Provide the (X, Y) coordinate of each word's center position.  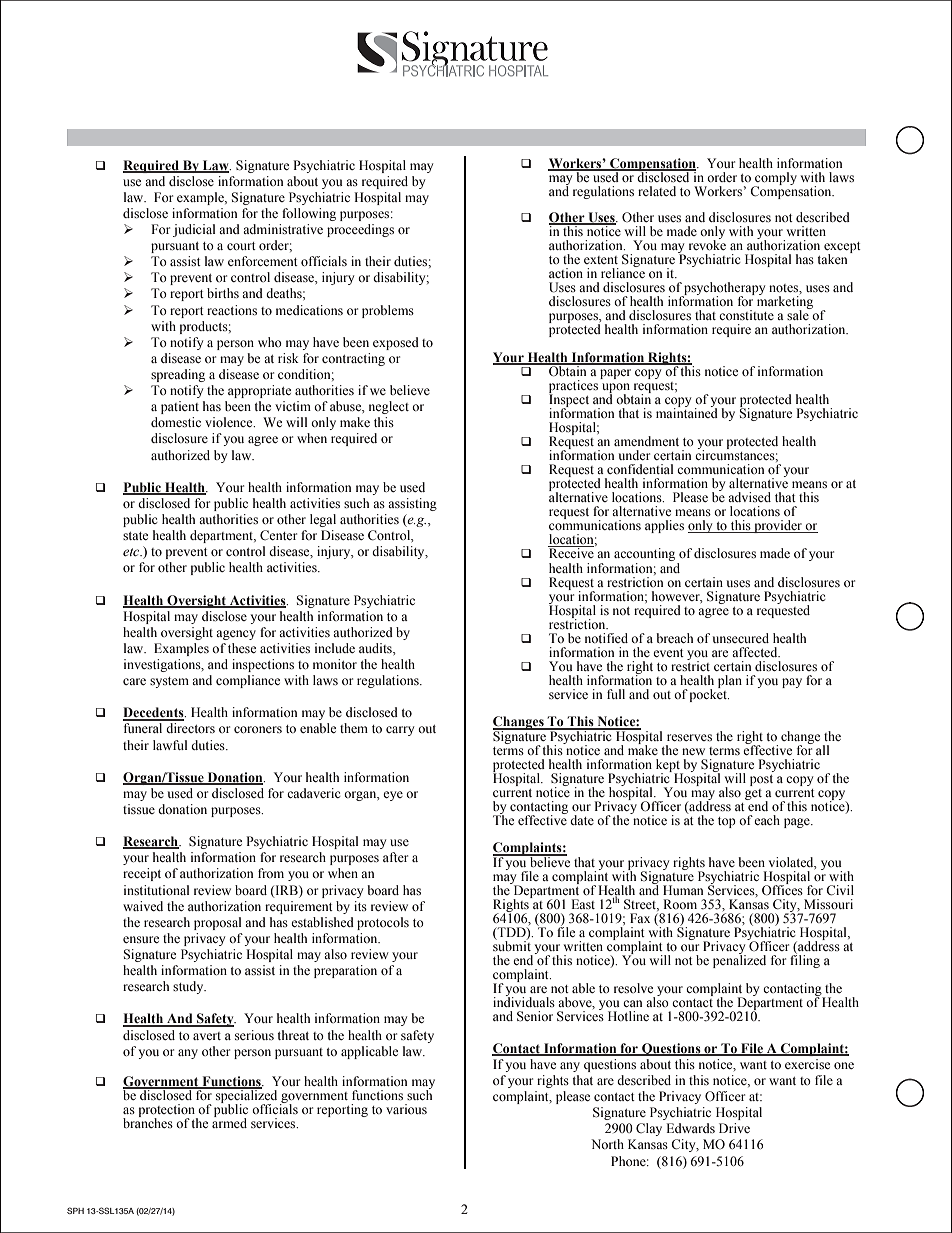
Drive (734, 1128)
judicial (194, 230)
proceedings (360, 230)
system (169, 682)
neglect (389, 407)
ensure (141, 939)
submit (512, 945)
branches (148, 1122)
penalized (739, 960)
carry (400, 731)
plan (730, 681)
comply (775, 179)
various (406, 1109)
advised (749, 497)
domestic (176, 422)
